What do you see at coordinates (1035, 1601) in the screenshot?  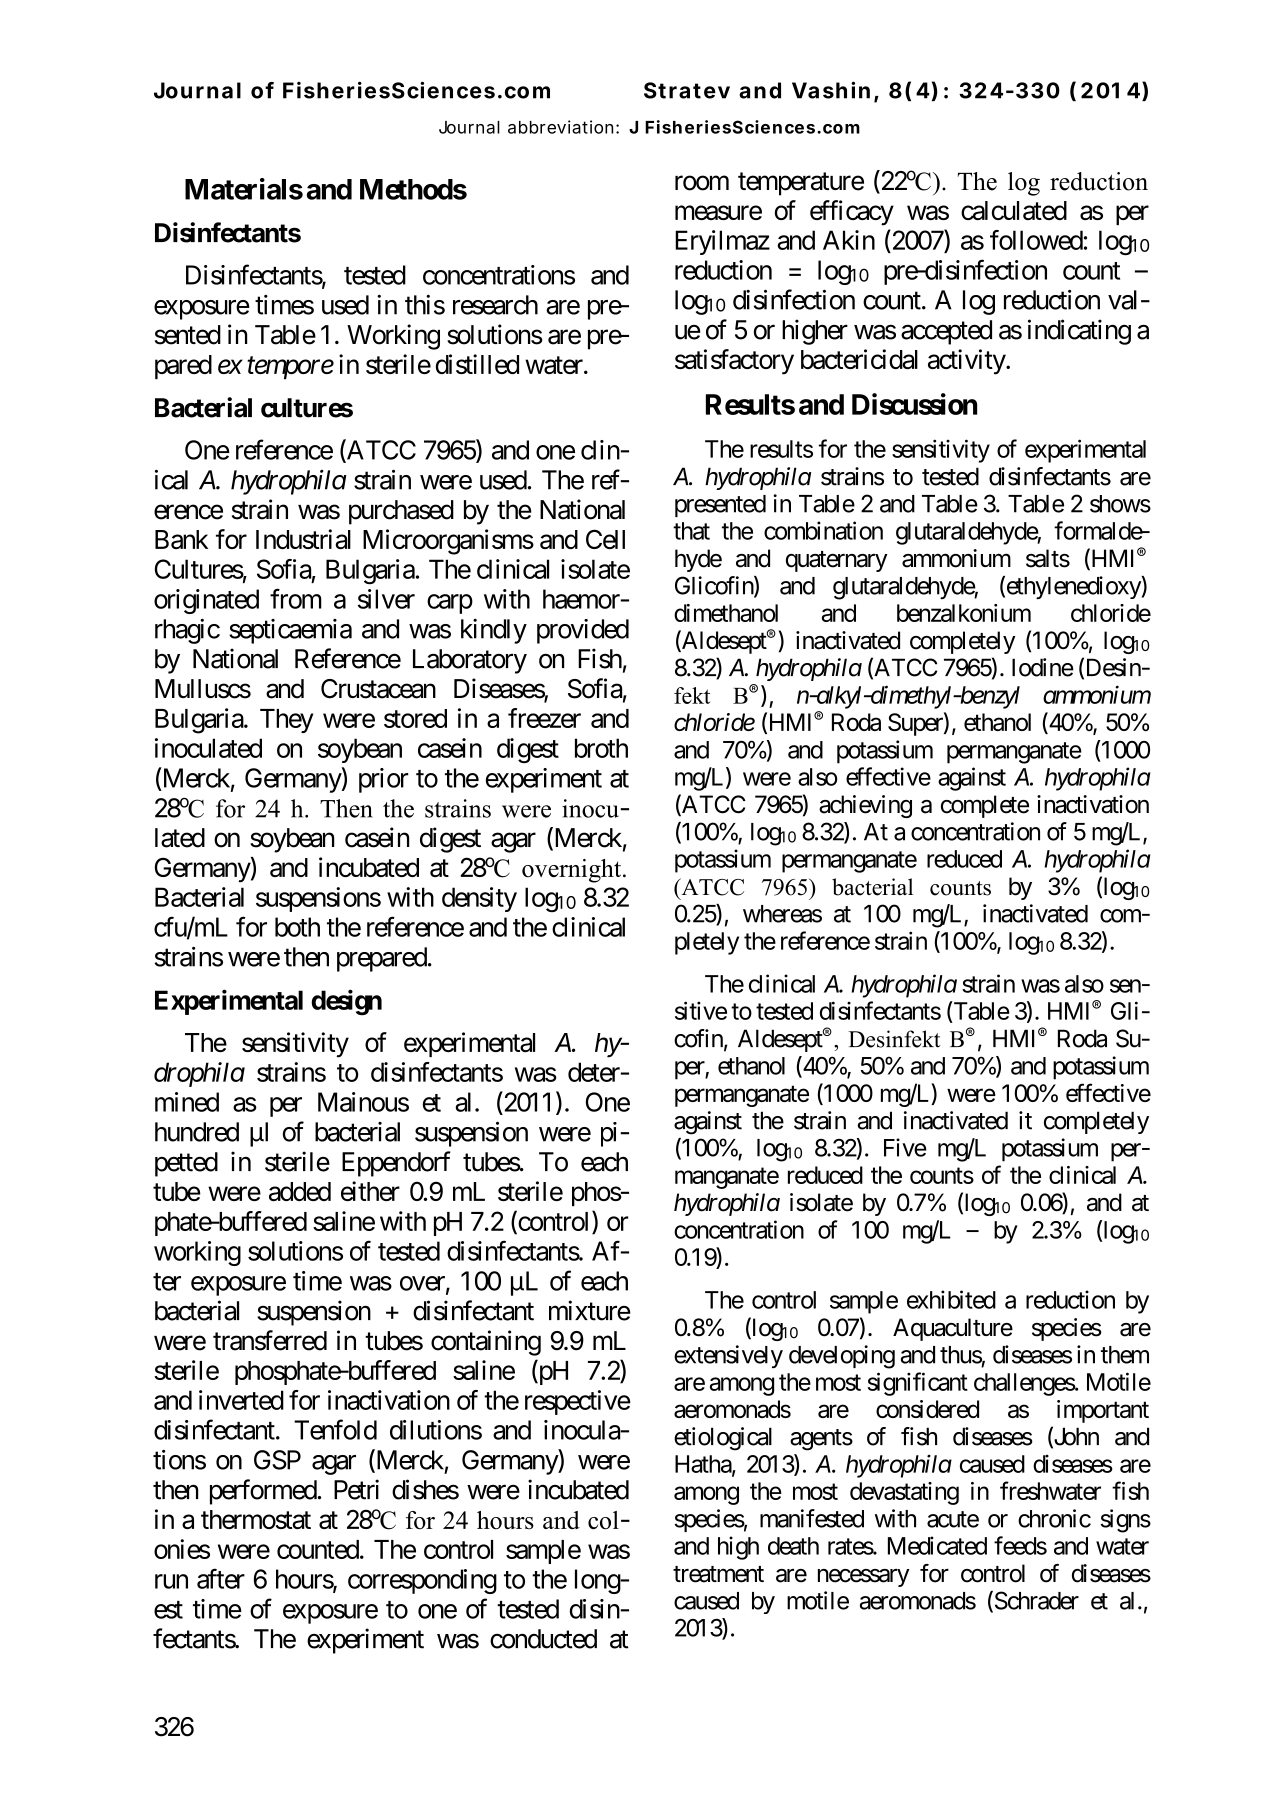 I see `Schrader` at bounding box center [1035, 1601].
